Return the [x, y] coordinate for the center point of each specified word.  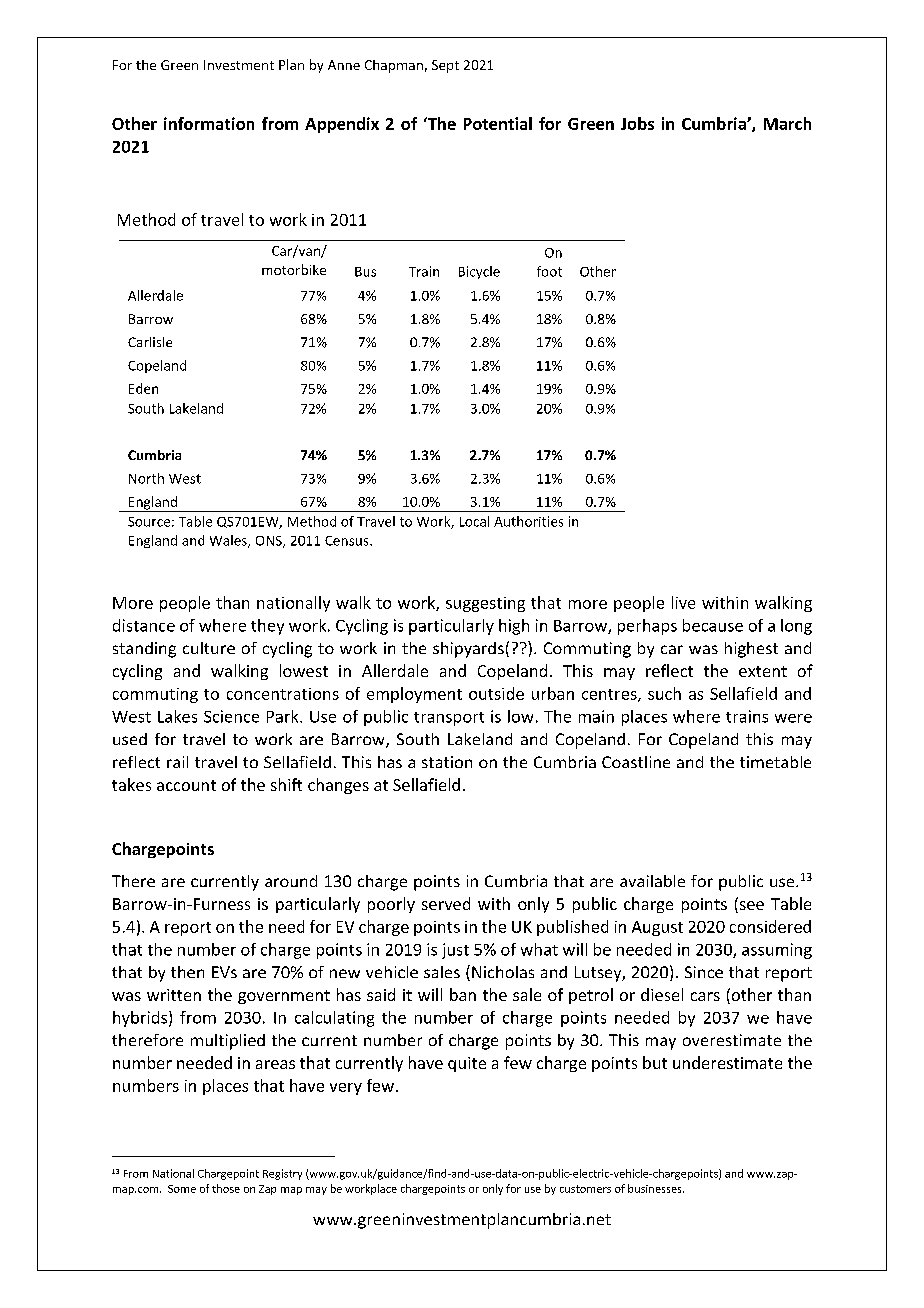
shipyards [468, 650]
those [226, 1188]
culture [209, 648]
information [209, 123]
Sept [445, 66]
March [787, 123]
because [713, 625]
